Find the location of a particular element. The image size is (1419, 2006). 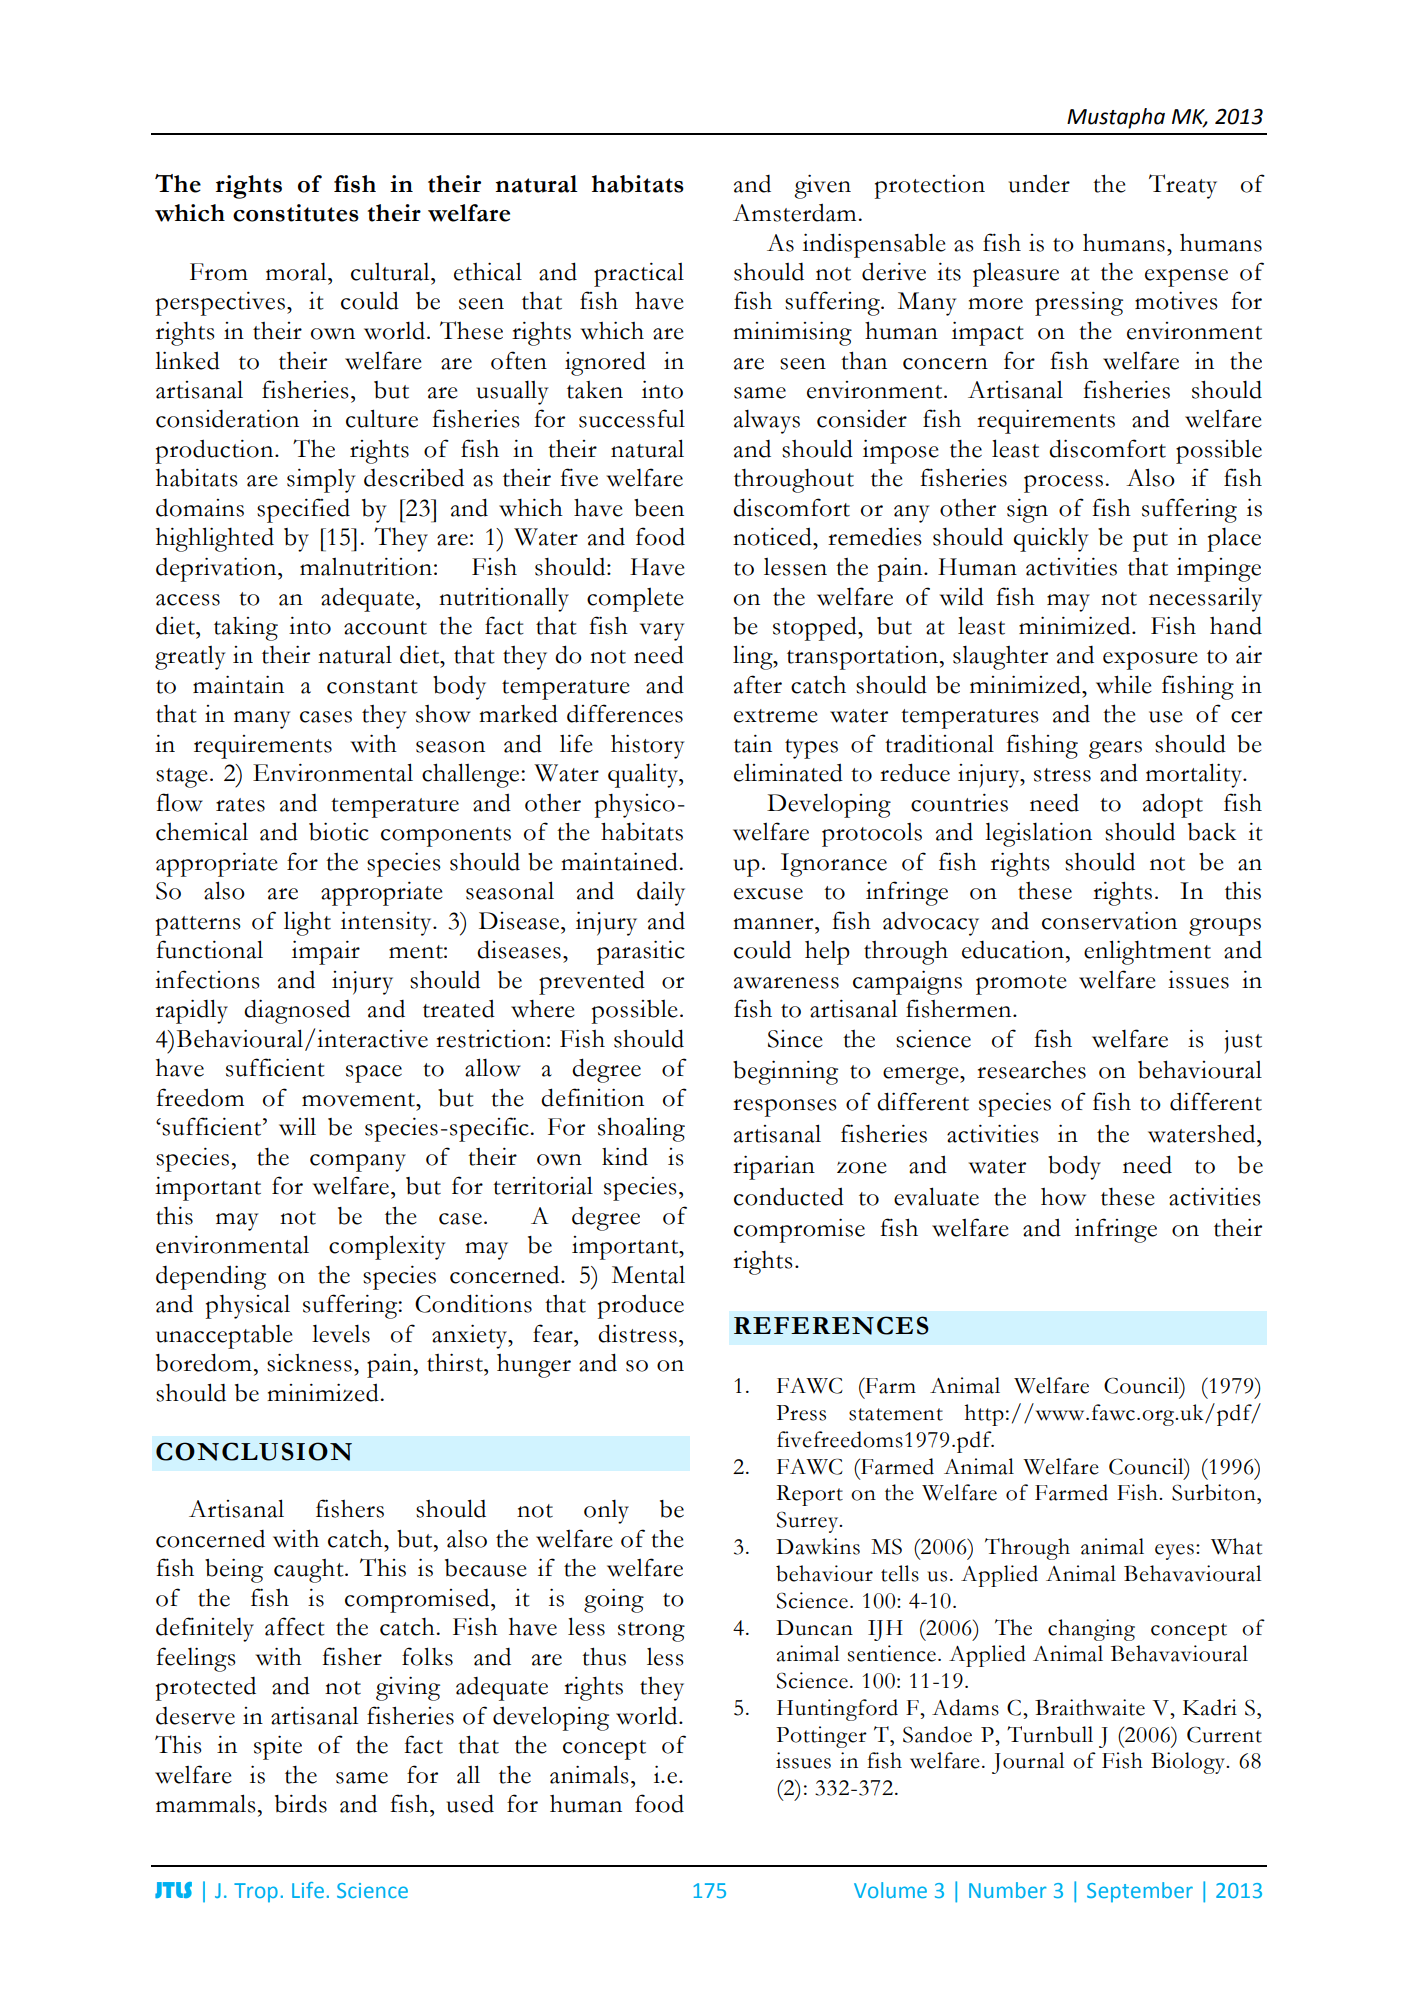

promote is located at coordinates (1021, 985).
